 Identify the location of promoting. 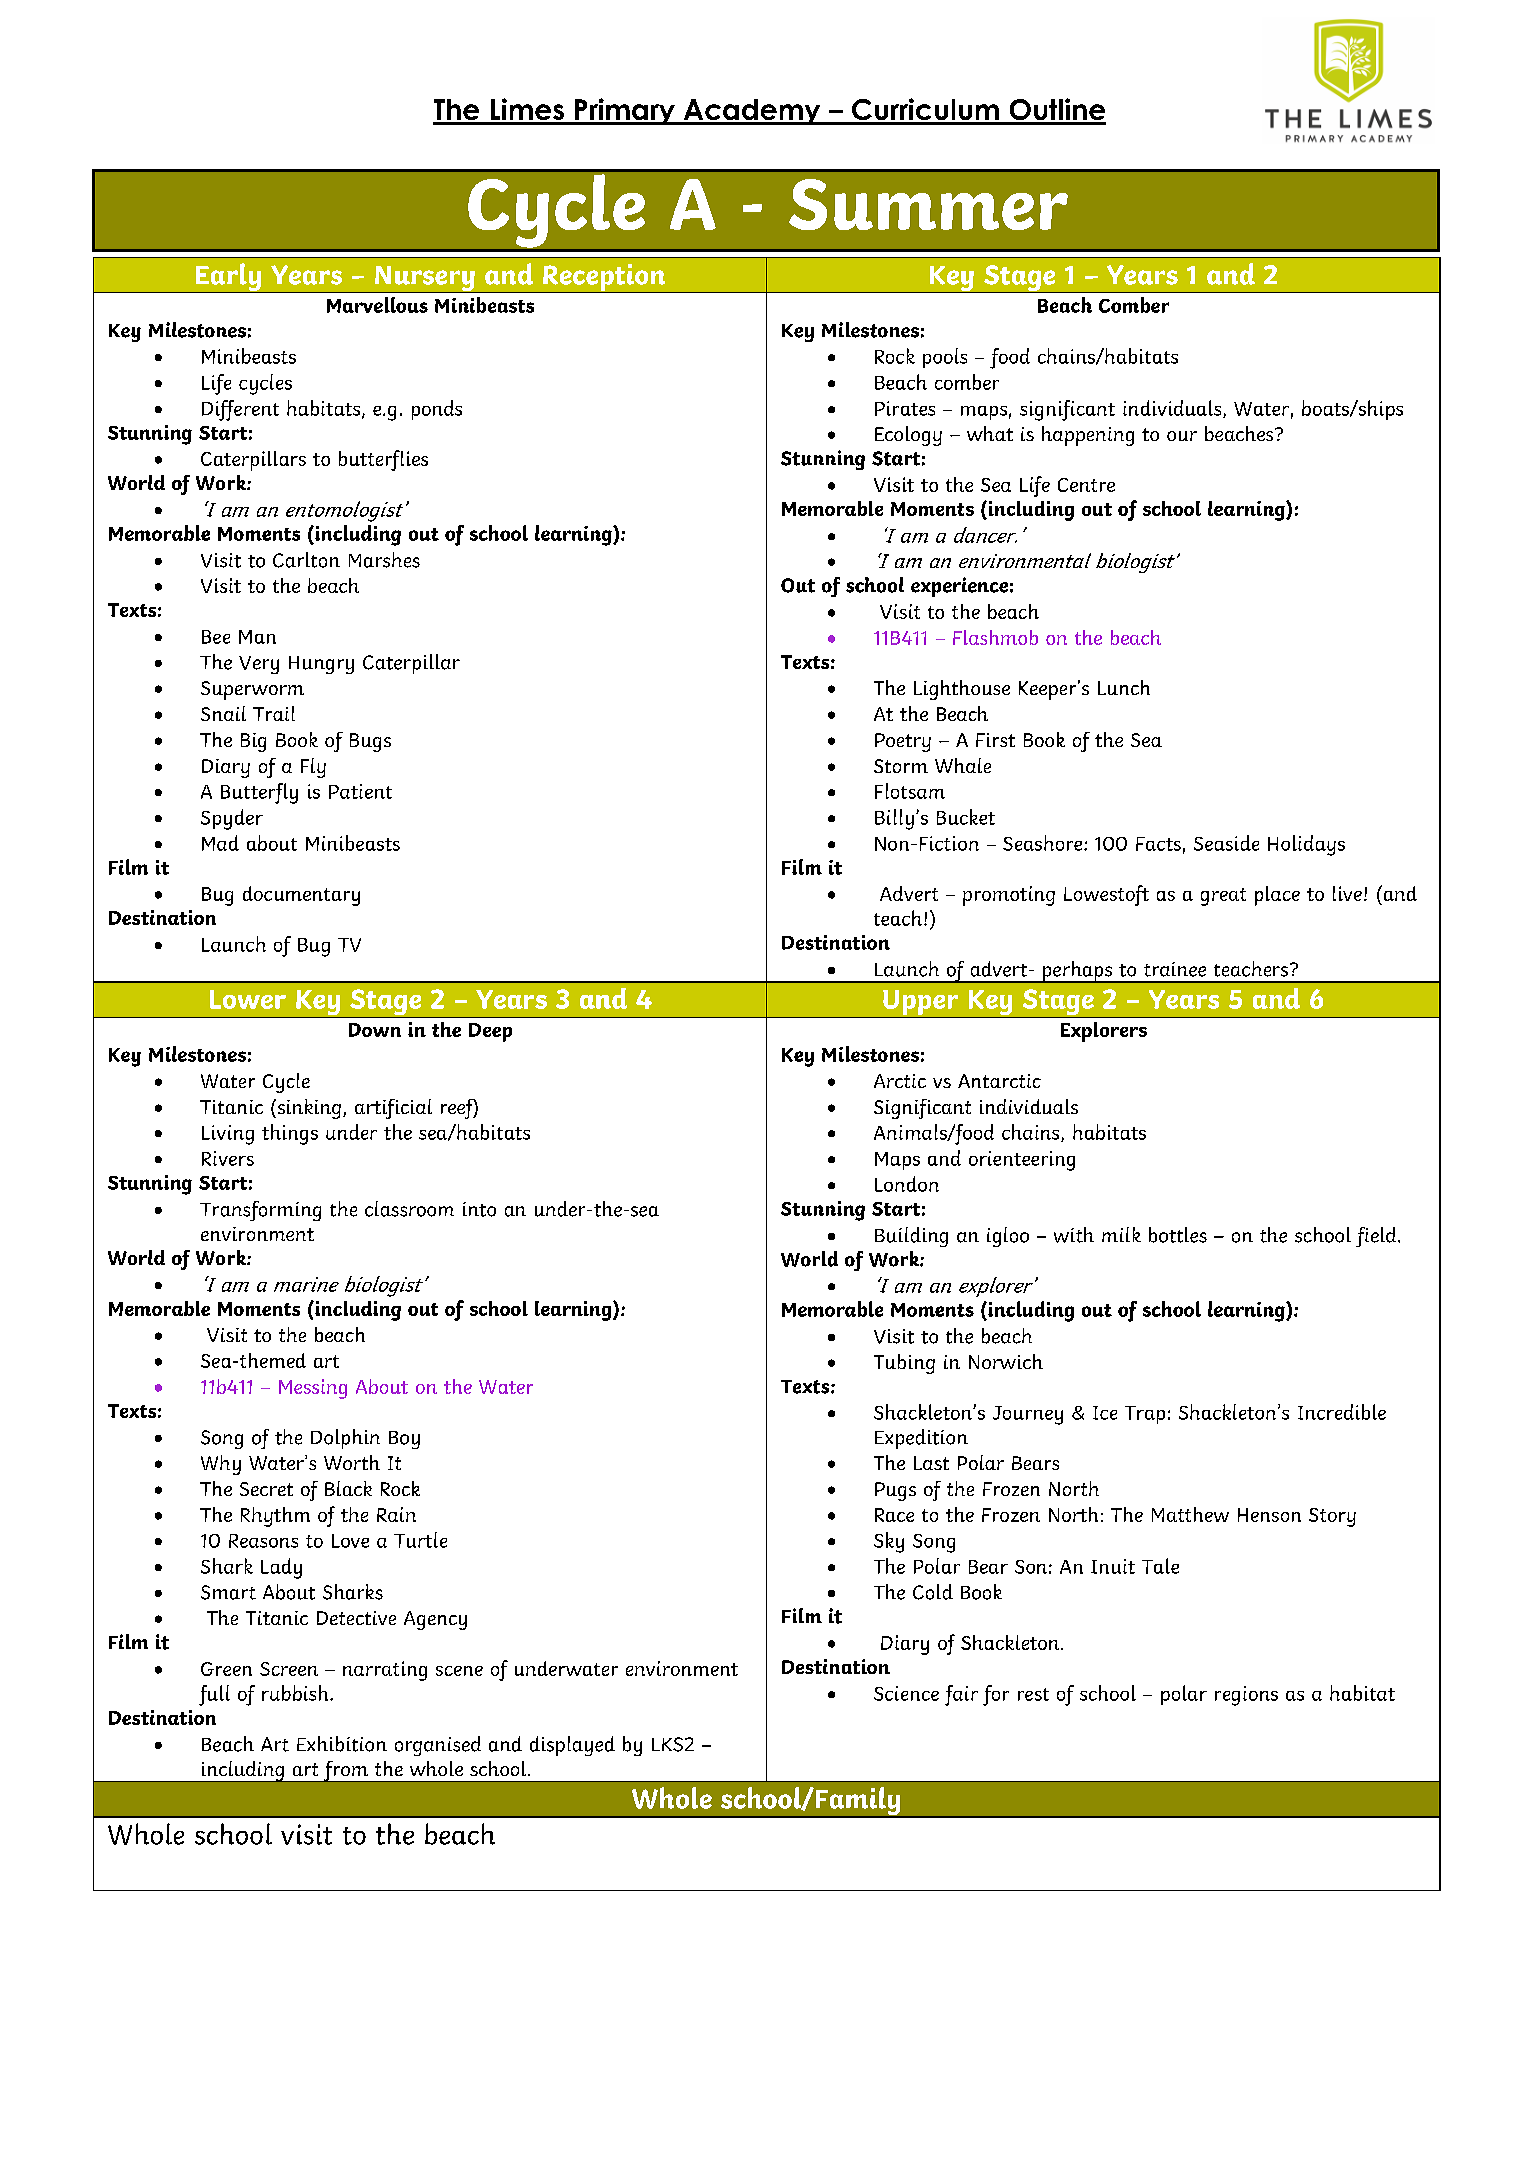
(1009, 896).
